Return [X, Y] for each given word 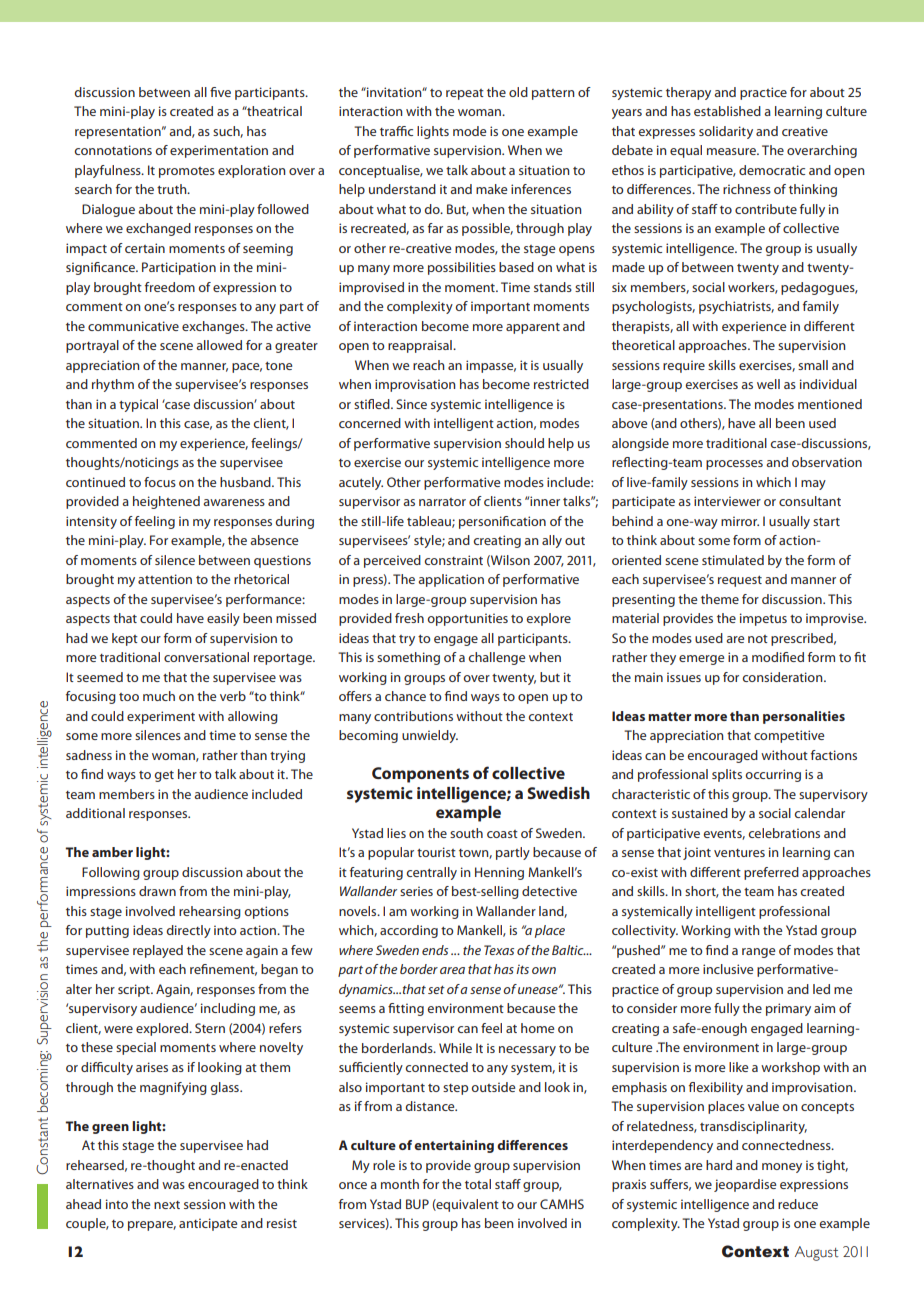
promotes [187, 172]
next [167, 1205]
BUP [417, 1204]
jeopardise [745, 1185]
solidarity [726, 132]
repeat [465, 94]
